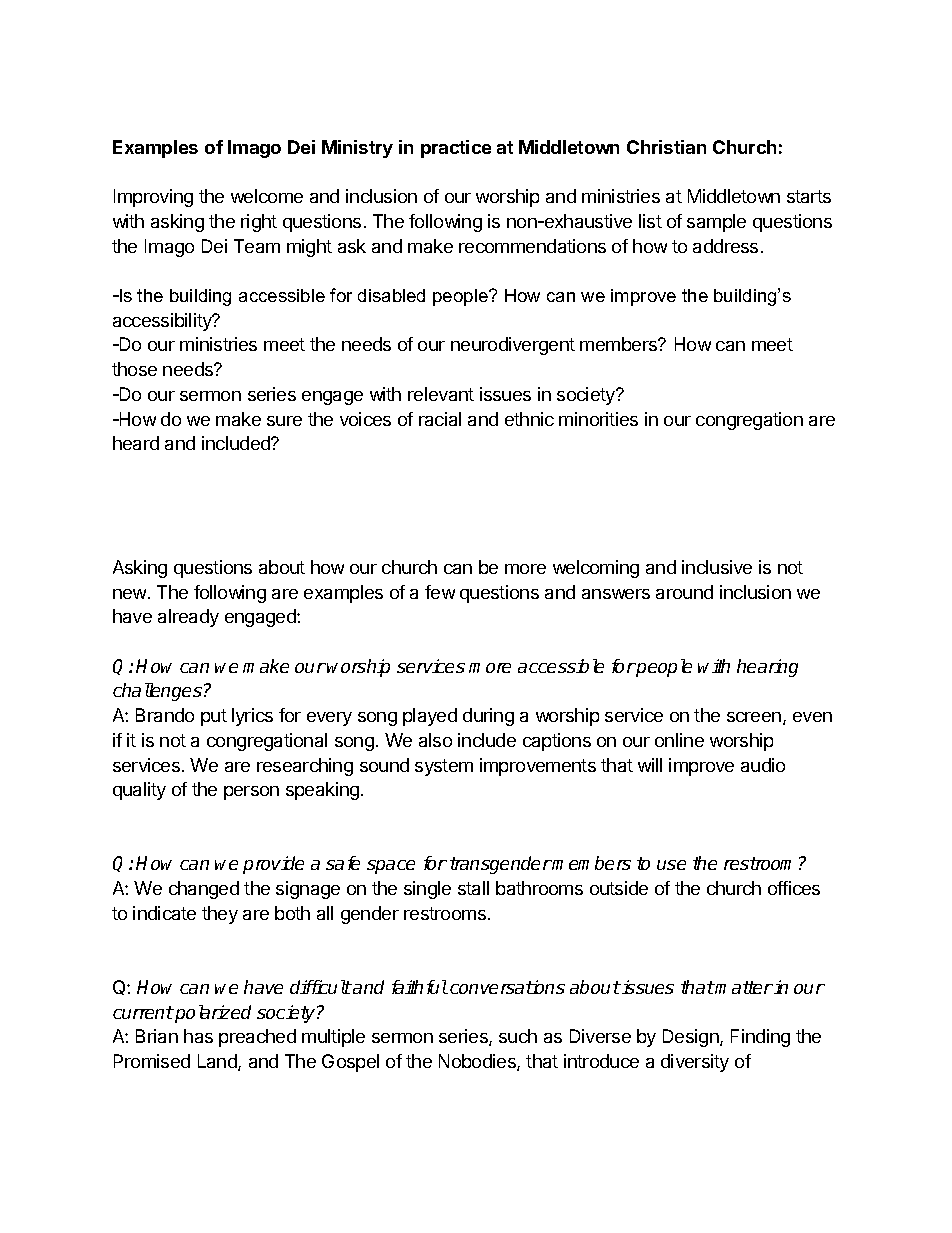  I want to click on Finding, so click(760, 1038).
